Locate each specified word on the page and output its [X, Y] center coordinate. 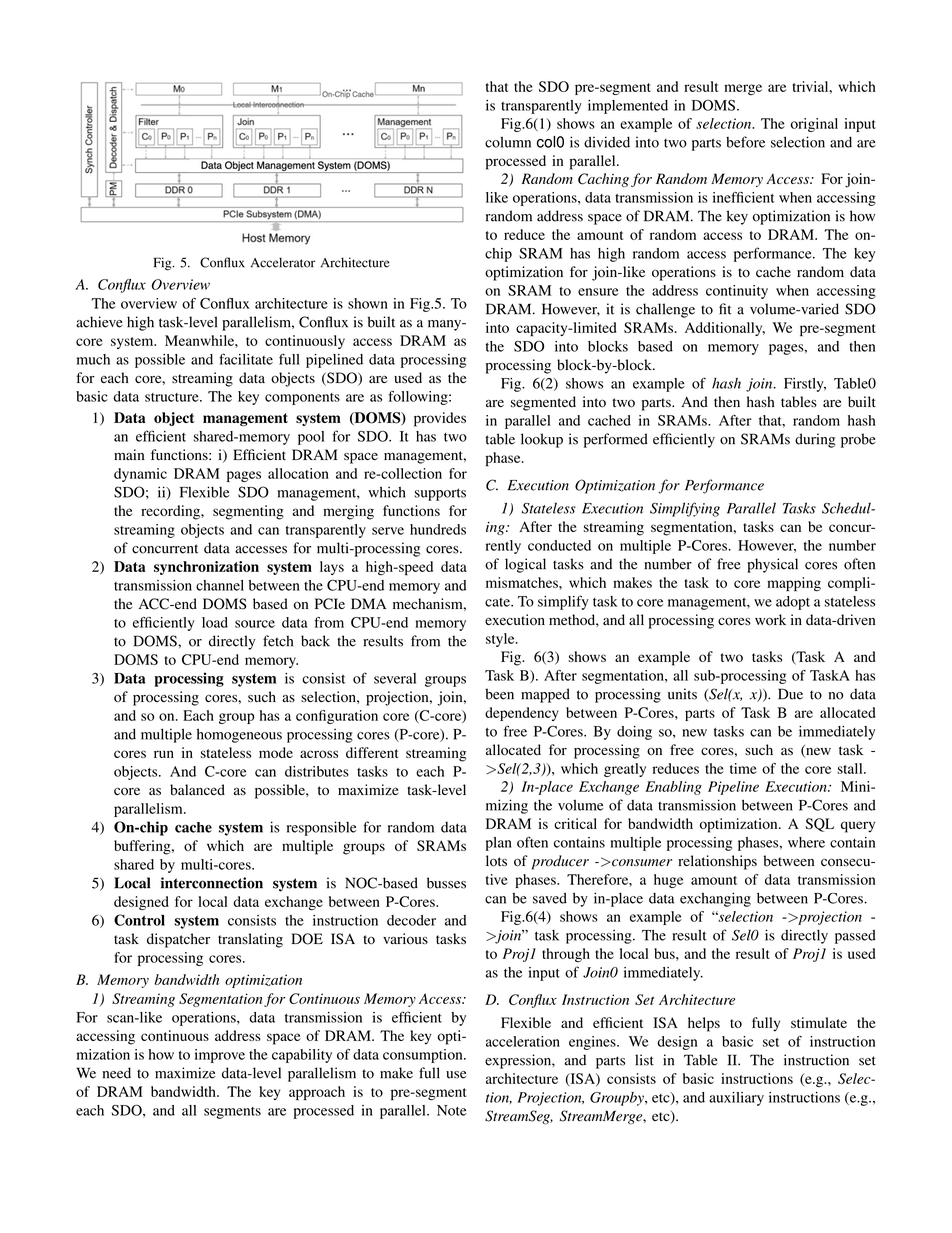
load [215, 622]
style [501, 640]
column [508, 142]
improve [220, 1056]
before [745, 142]
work [770, 620]
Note [452, 1110]
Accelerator [283, 262]
